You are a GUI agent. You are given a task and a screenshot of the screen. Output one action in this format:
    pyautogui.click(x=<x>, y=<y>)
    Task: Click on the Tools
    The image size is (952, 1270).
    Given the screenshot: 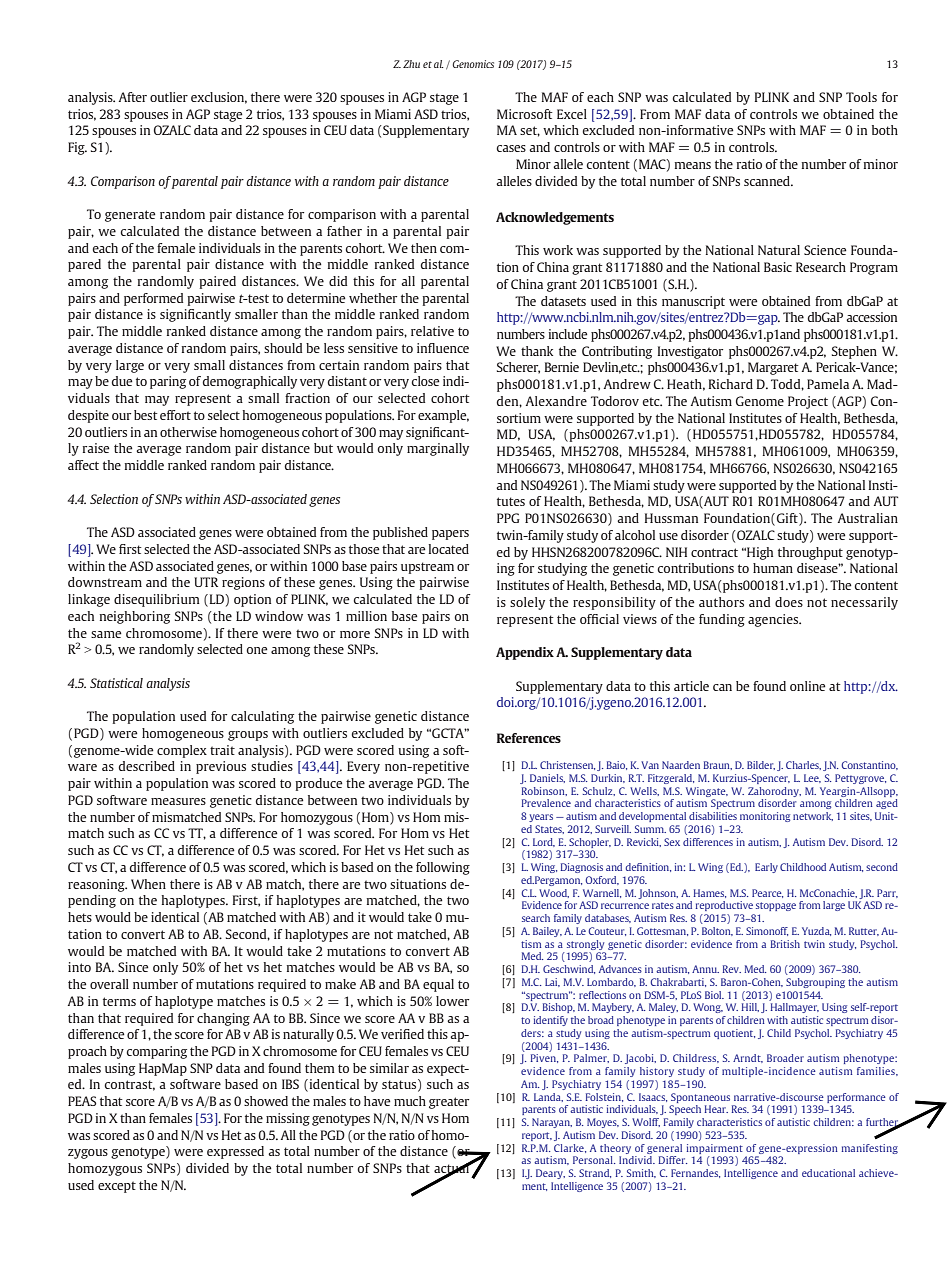 What is the action you would take?
    pyautogui.click(x=861, y=97)
